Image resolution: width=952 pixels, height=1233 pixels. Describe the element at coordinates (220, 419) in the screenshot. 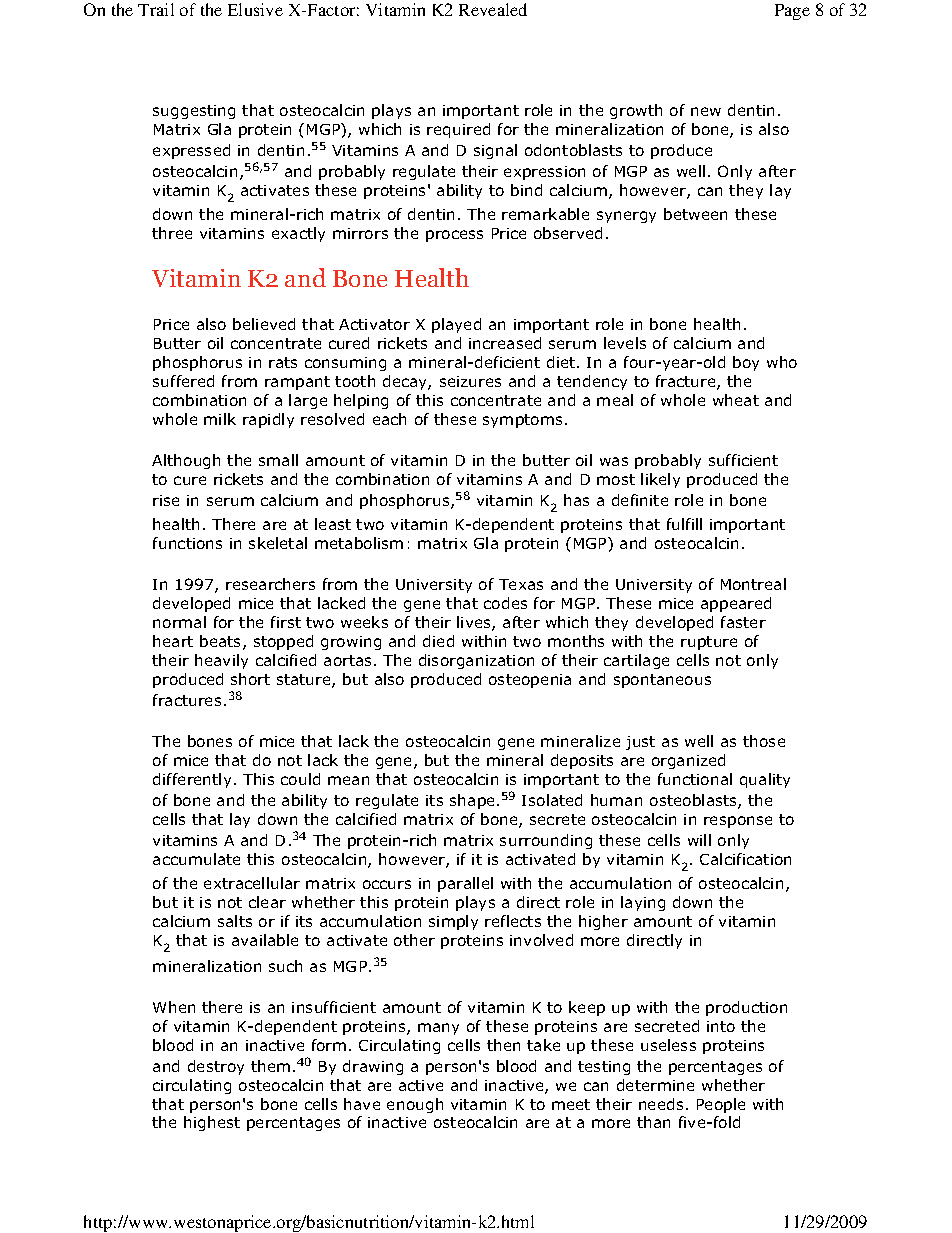

I see `milk` at that location.
